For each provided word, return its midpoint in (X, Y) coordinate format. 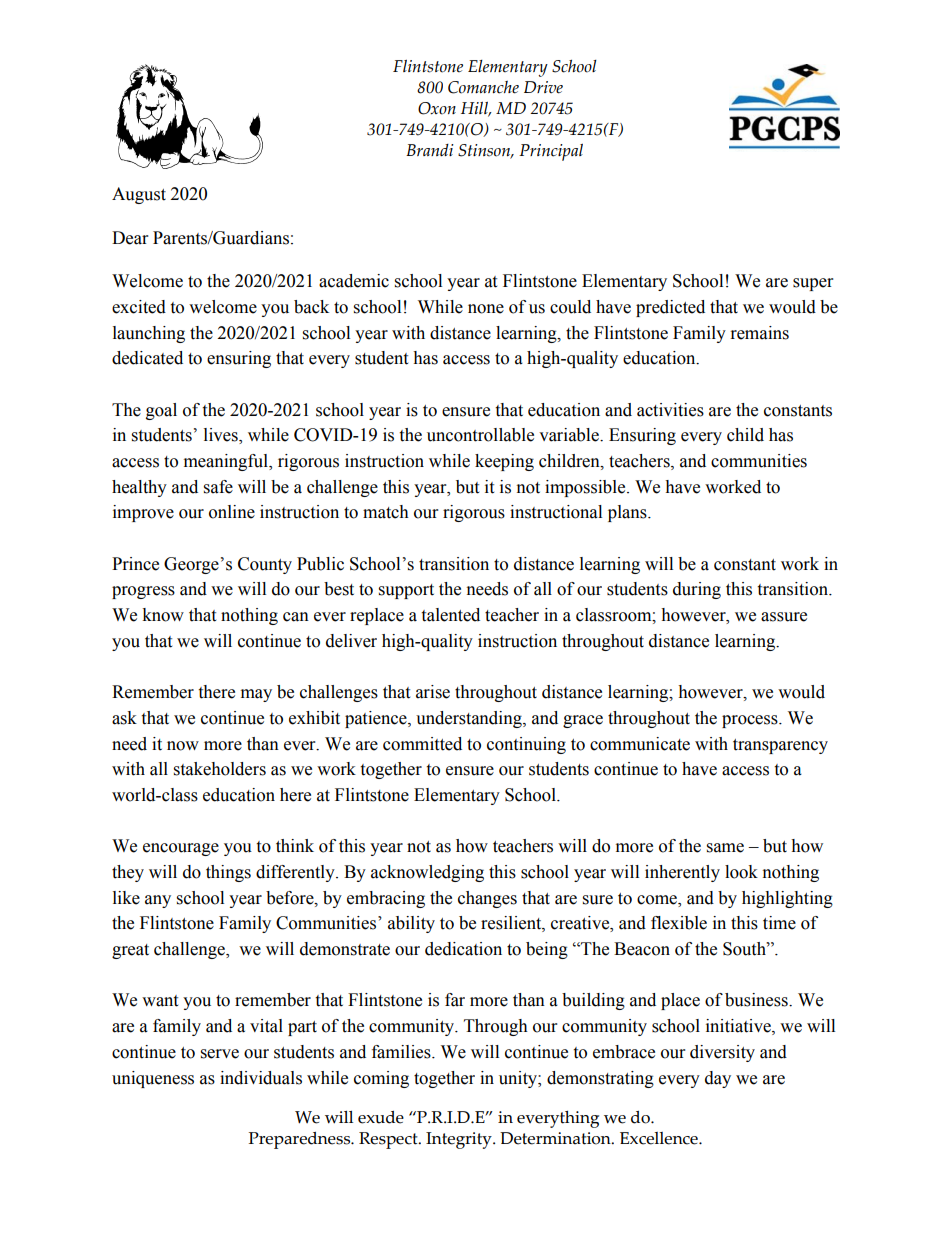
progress (143, 592)
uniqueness (153, 1079)
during (697, 590)
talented (450, 615)
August (139, 195)
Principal (551, 152)
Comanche (483, 87)
